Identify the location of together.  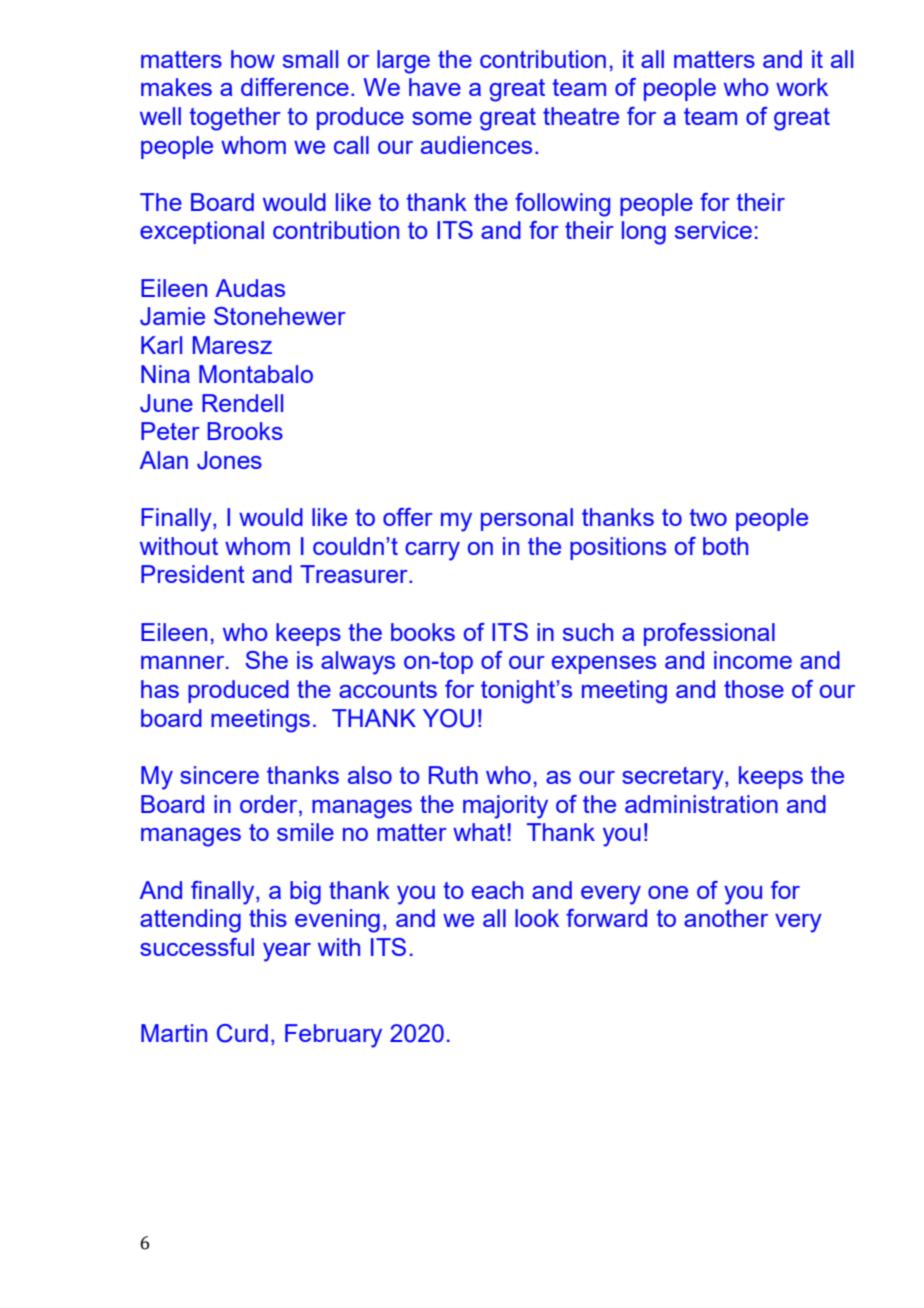
(235, 119).
